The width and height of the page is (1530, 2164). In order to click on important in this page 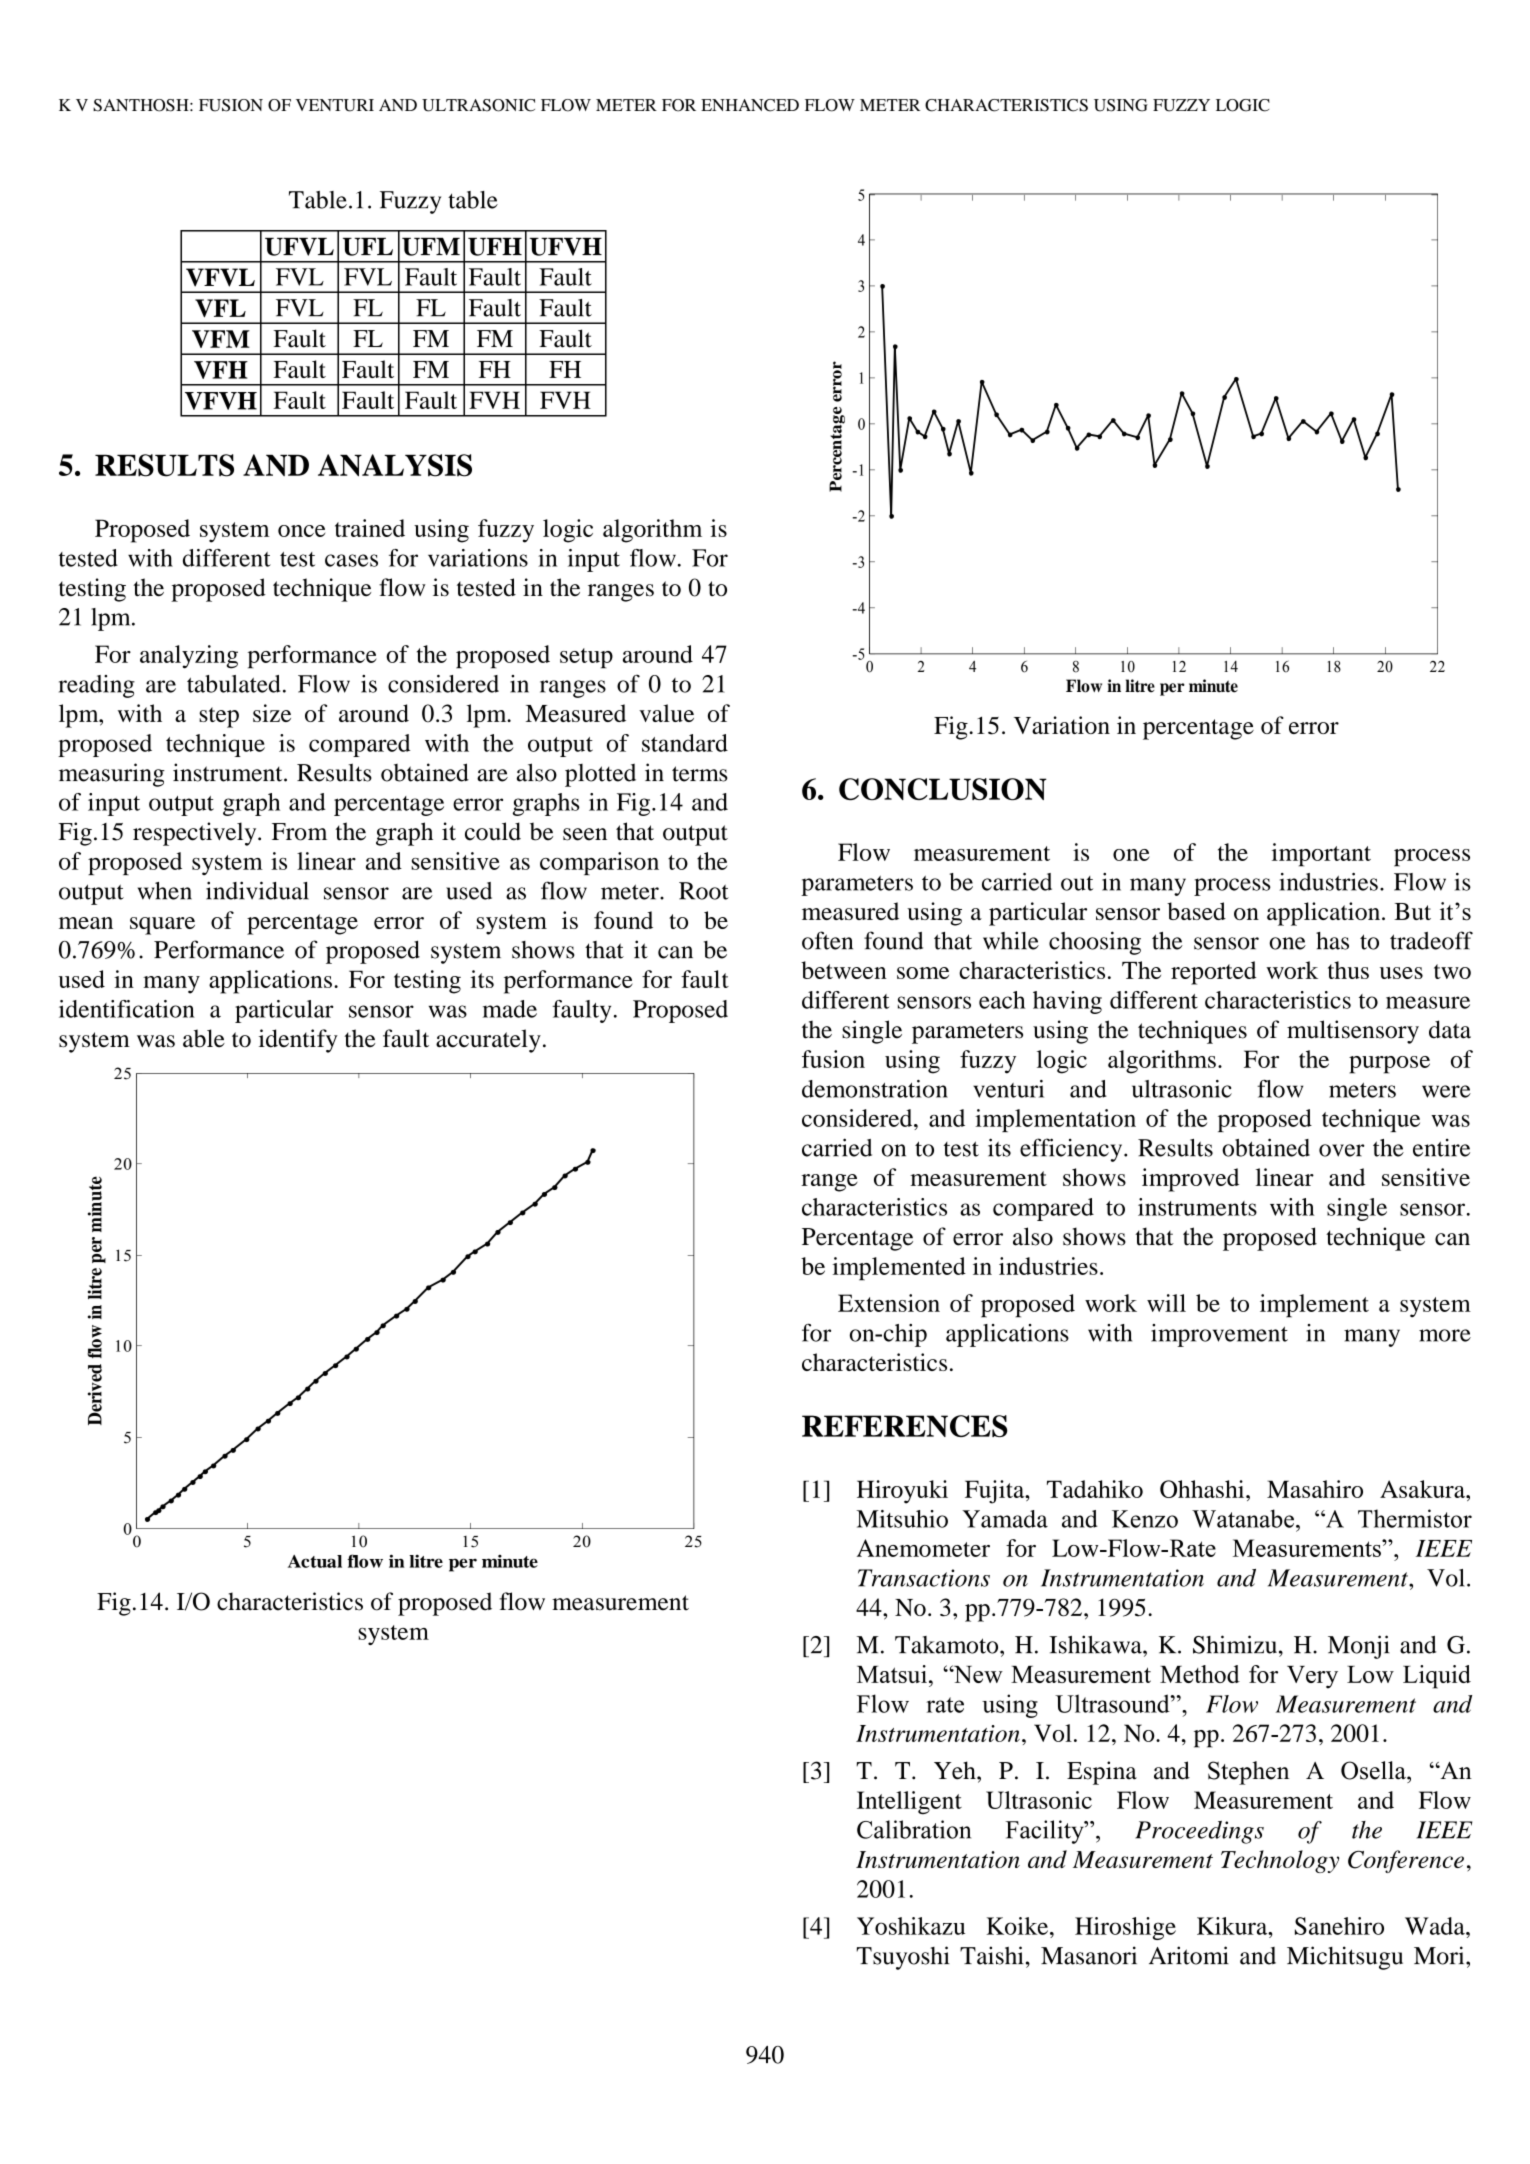, I will do `click(1321, 855)`.
